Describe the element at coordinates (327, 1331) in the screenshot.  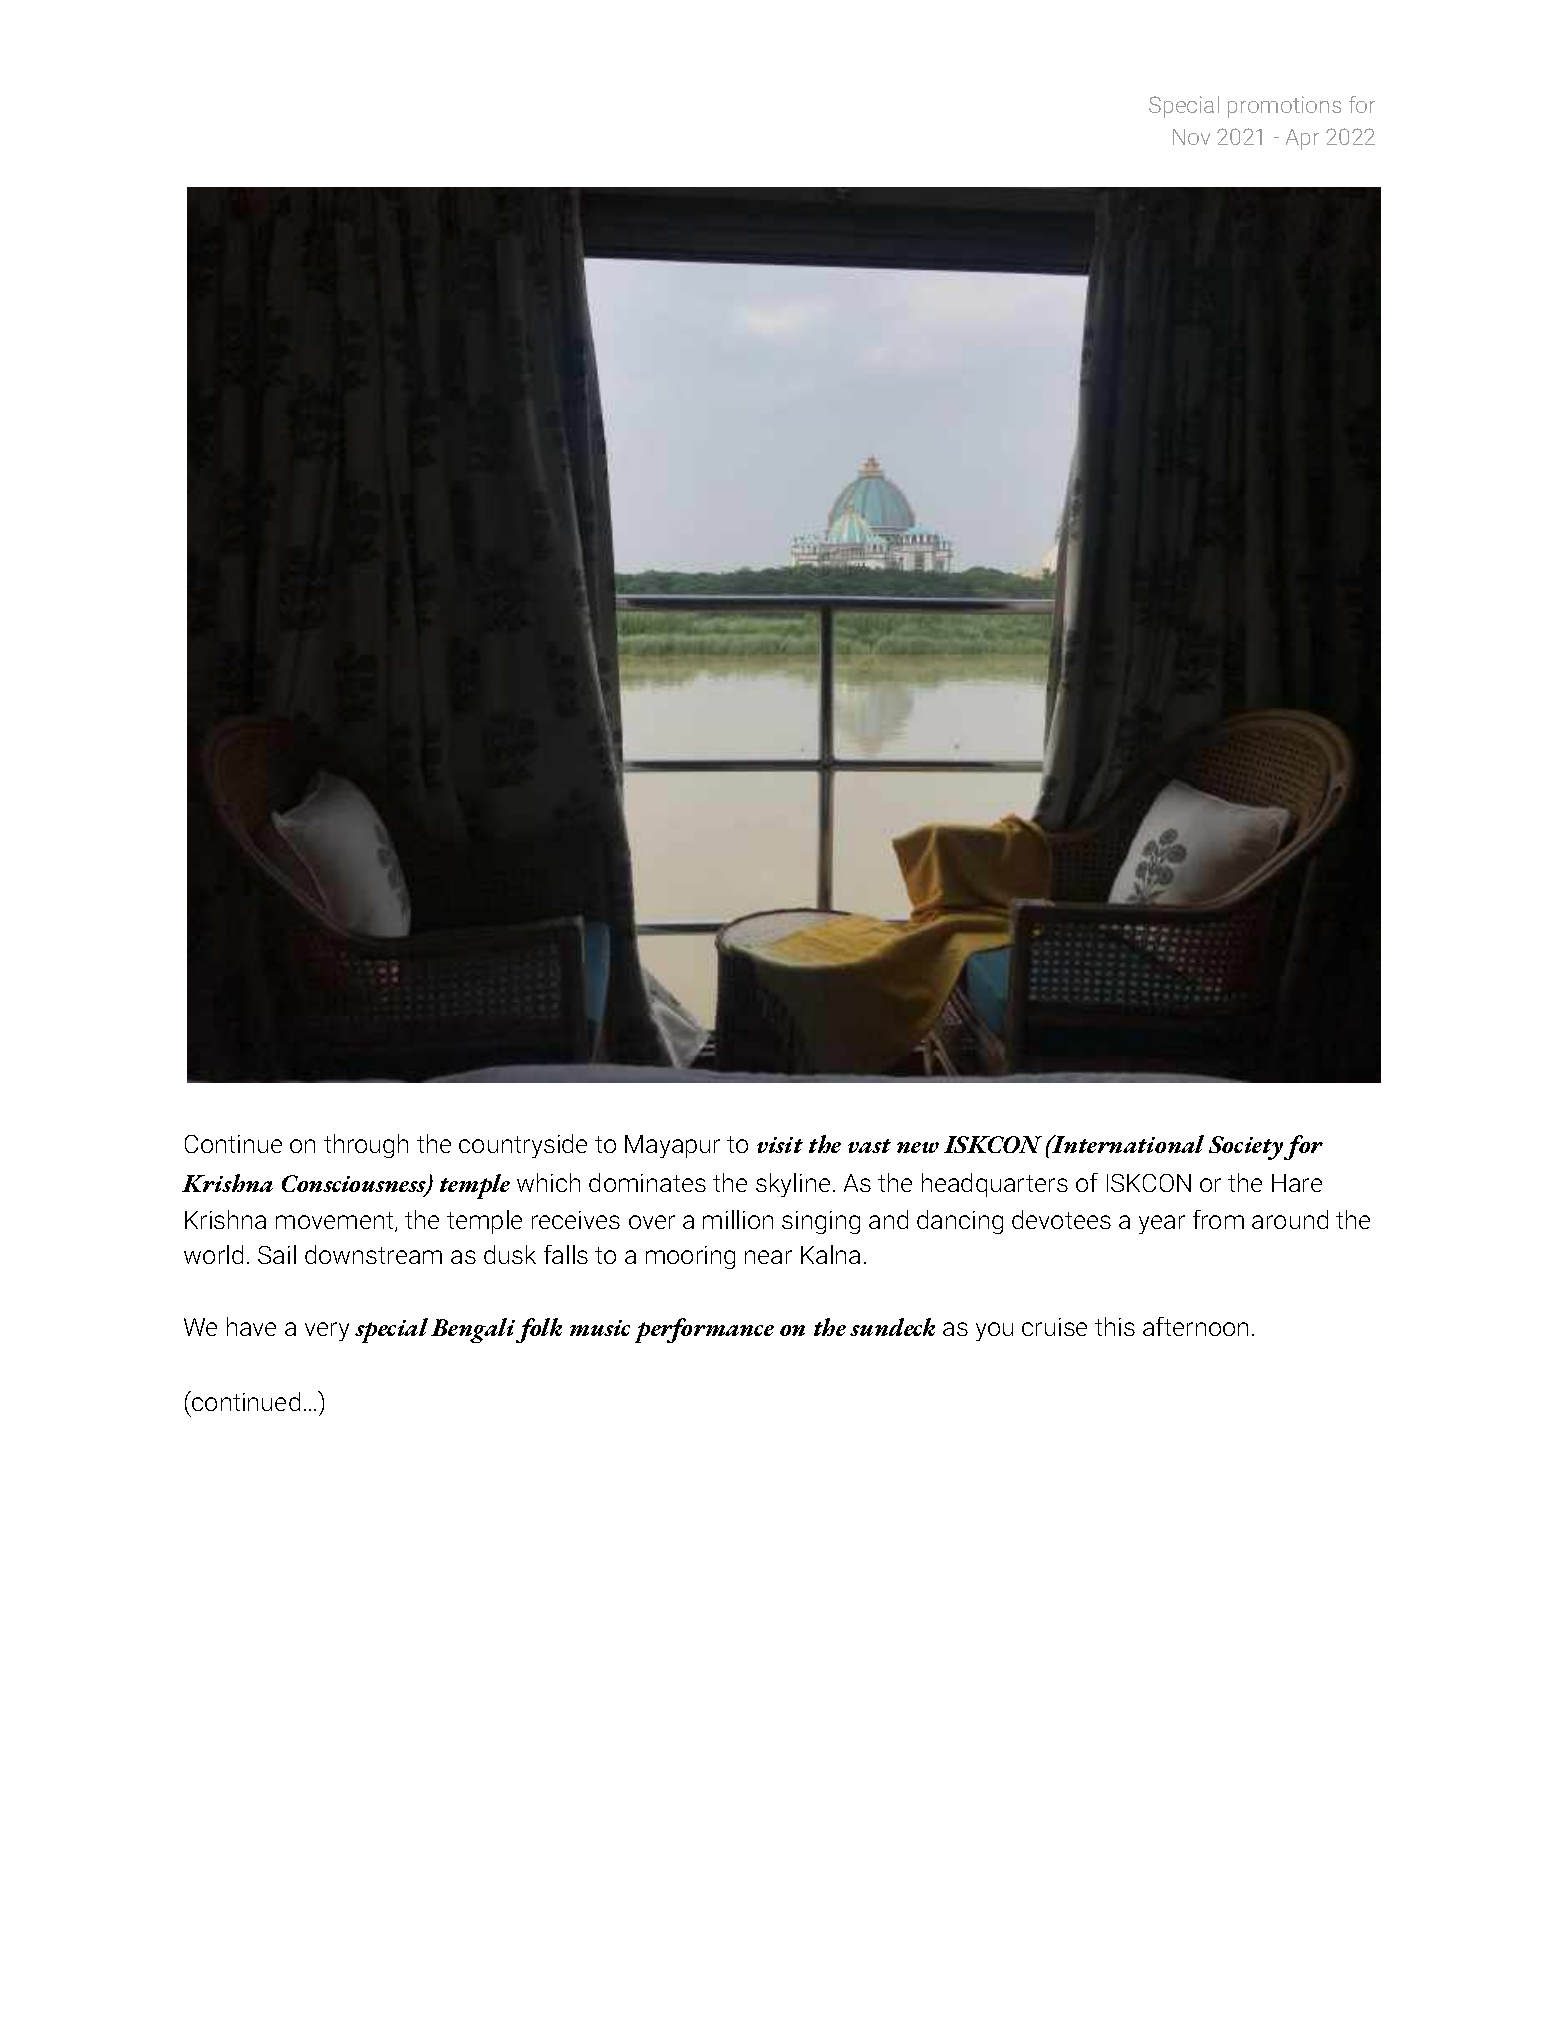
I see `very` at that location.
